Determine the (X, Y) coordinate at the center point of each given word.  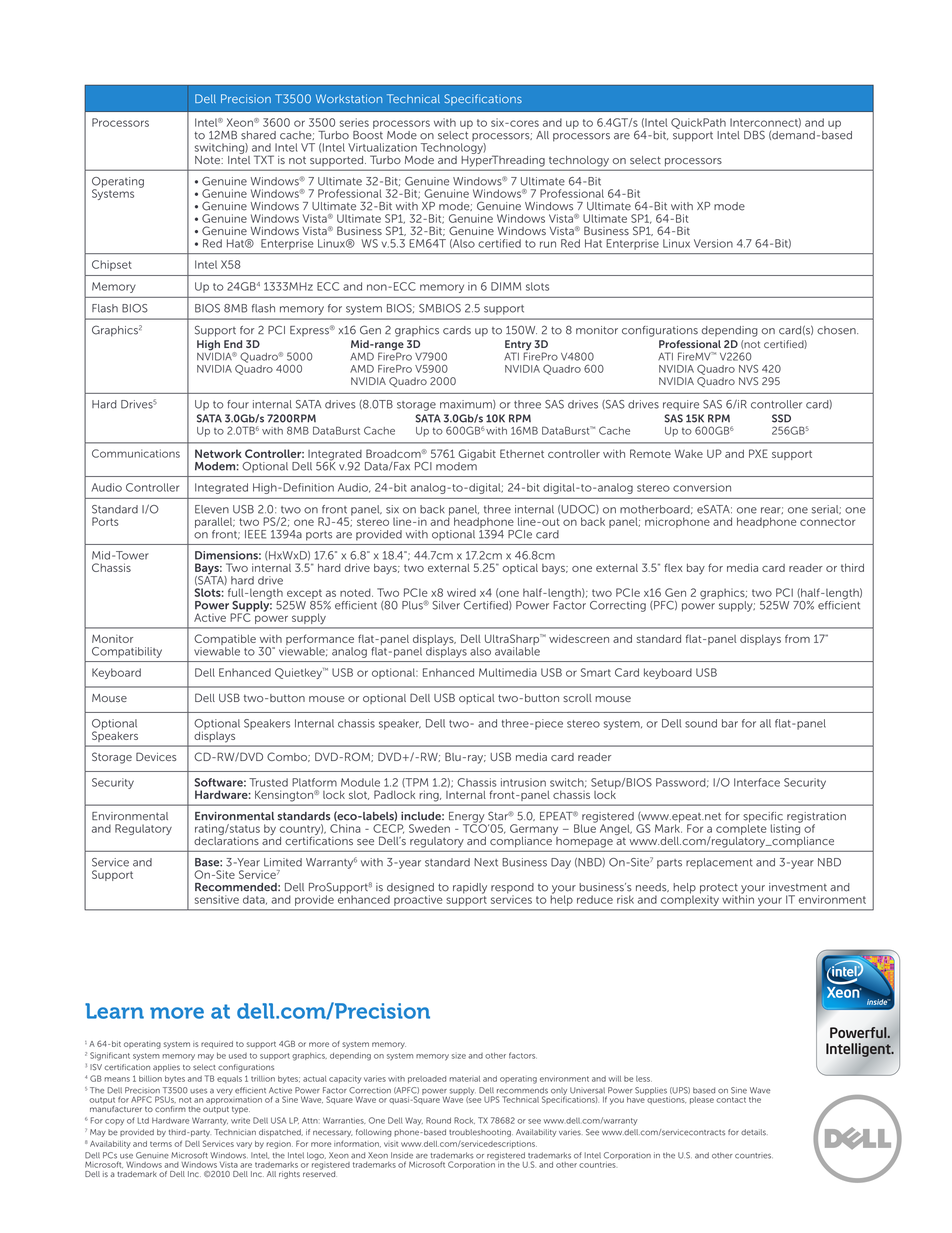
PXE (758, 453)
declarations (226, 839)
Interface (757, 782)
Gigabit (477, 456)
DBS (754, 135)
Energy (467, 818)
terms (161, 1144)
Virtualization (382, 147)
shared (258, 135)
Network (218, 453)
